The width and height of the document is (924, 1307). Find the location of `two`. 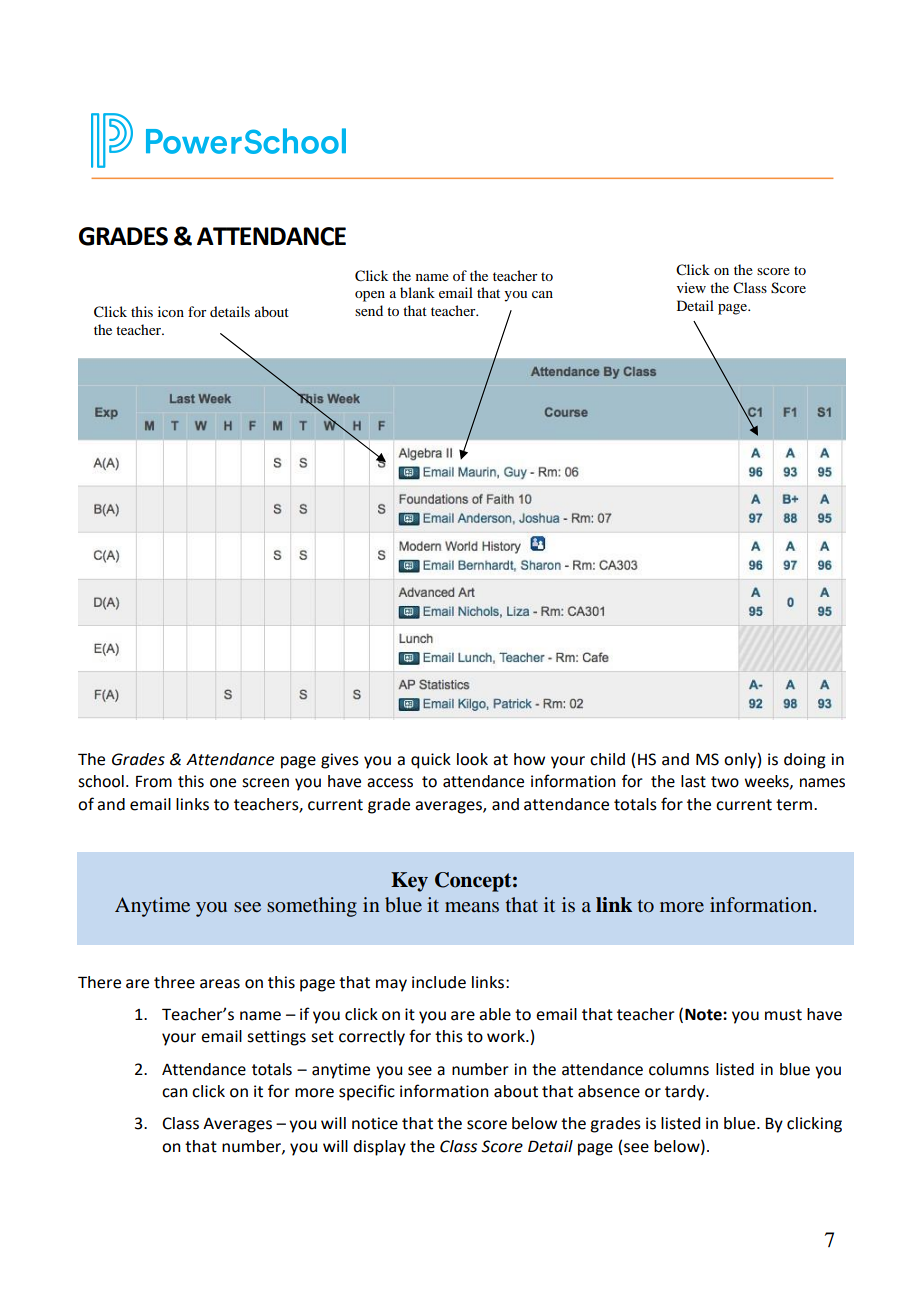

two is located at coordinates (725, 782).
